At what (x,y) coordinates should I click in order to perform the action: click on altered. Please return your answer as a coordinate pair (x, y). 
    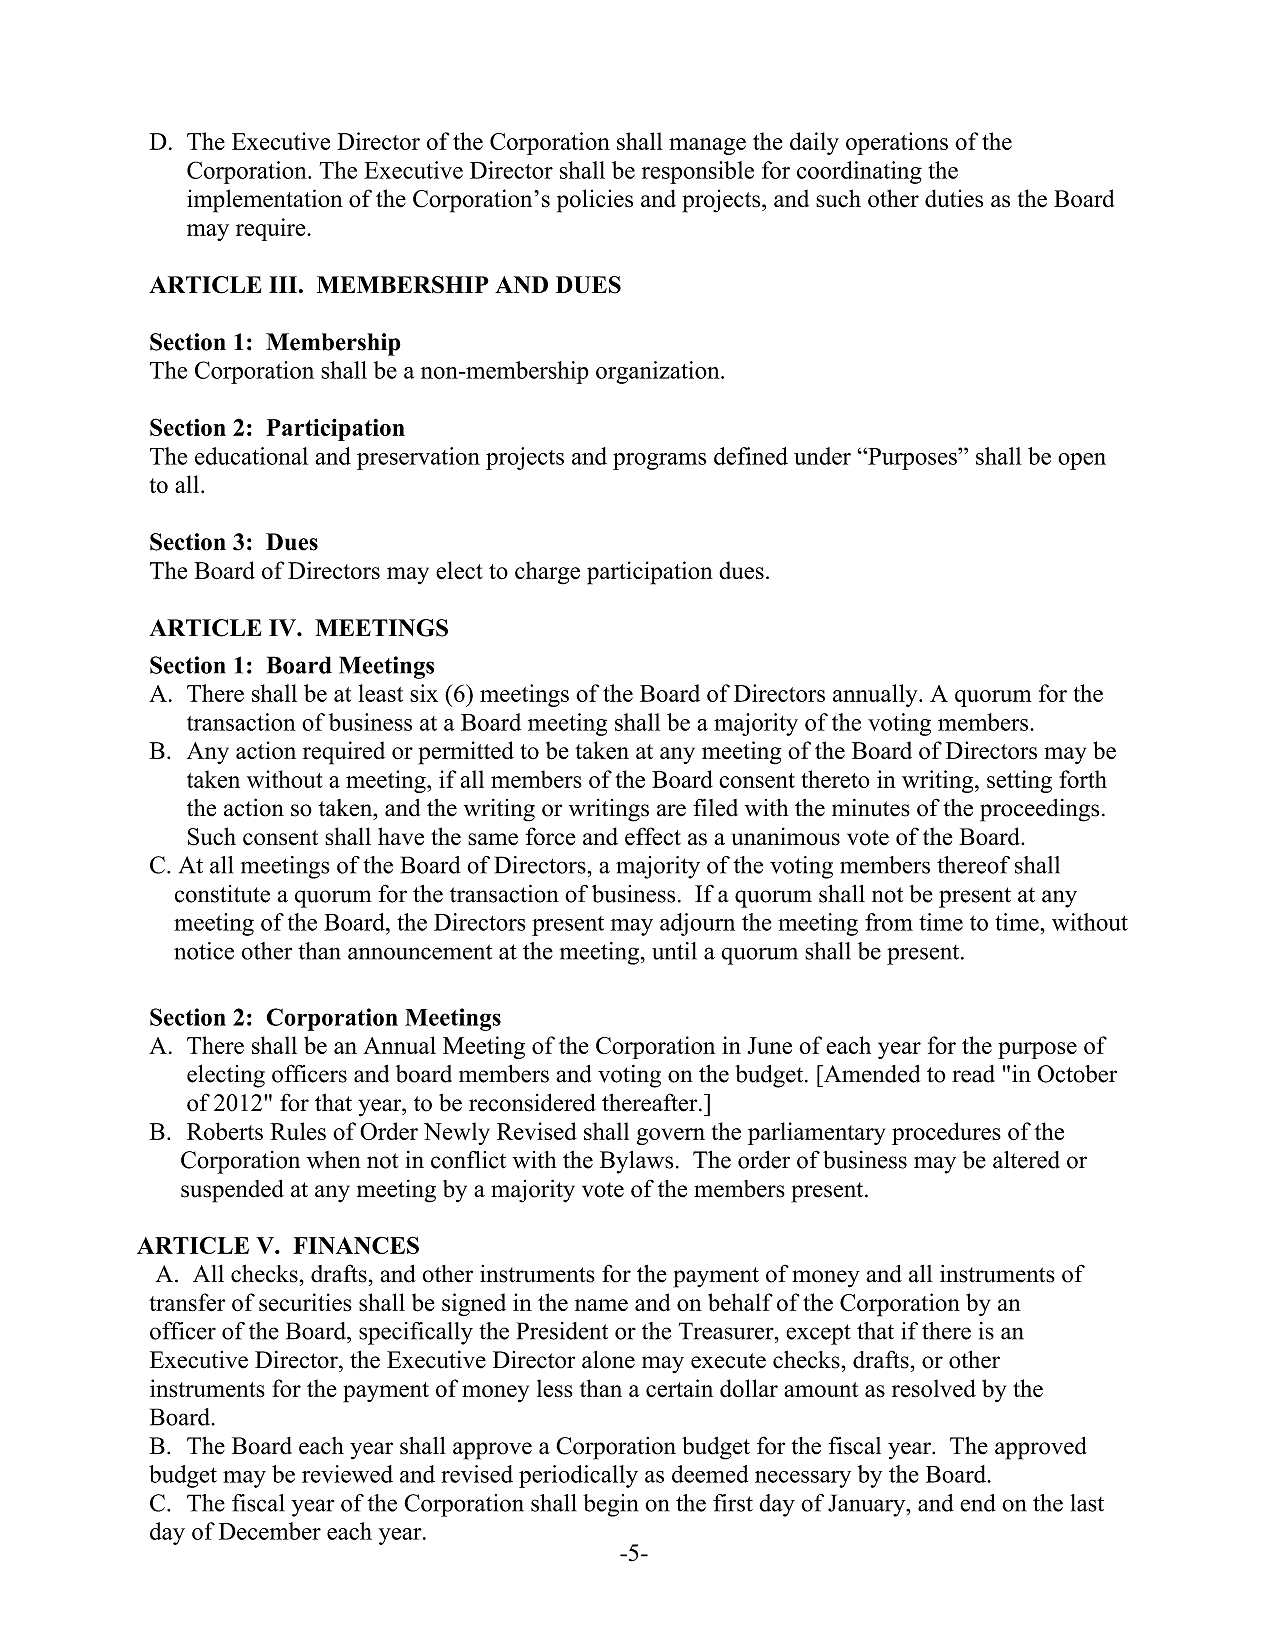
    Looking at the image, I should click on (1026, 1160).
